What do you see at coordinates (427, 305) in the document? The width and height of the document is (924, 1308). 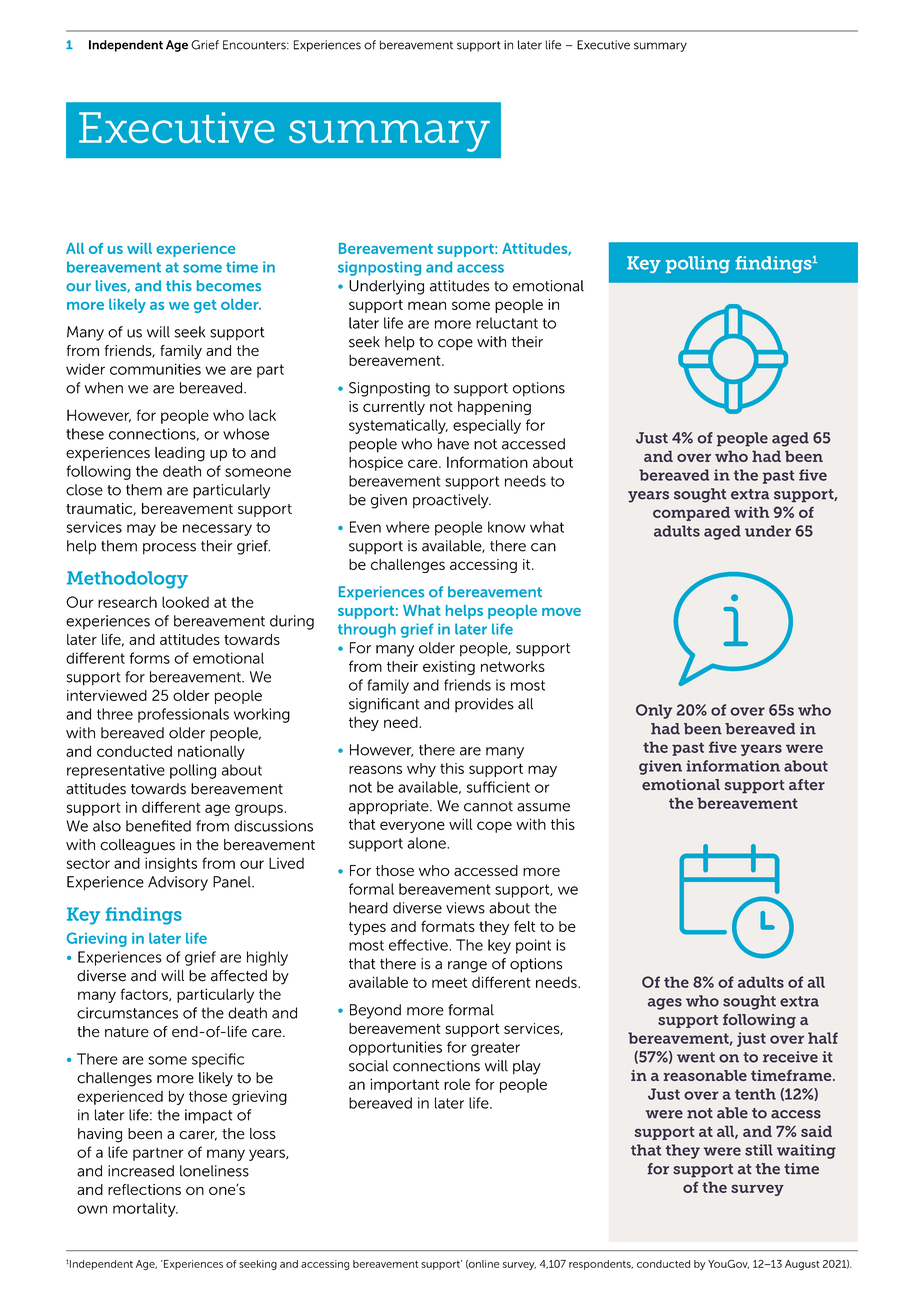 I see `mean` at bounding box center [427, 305].
